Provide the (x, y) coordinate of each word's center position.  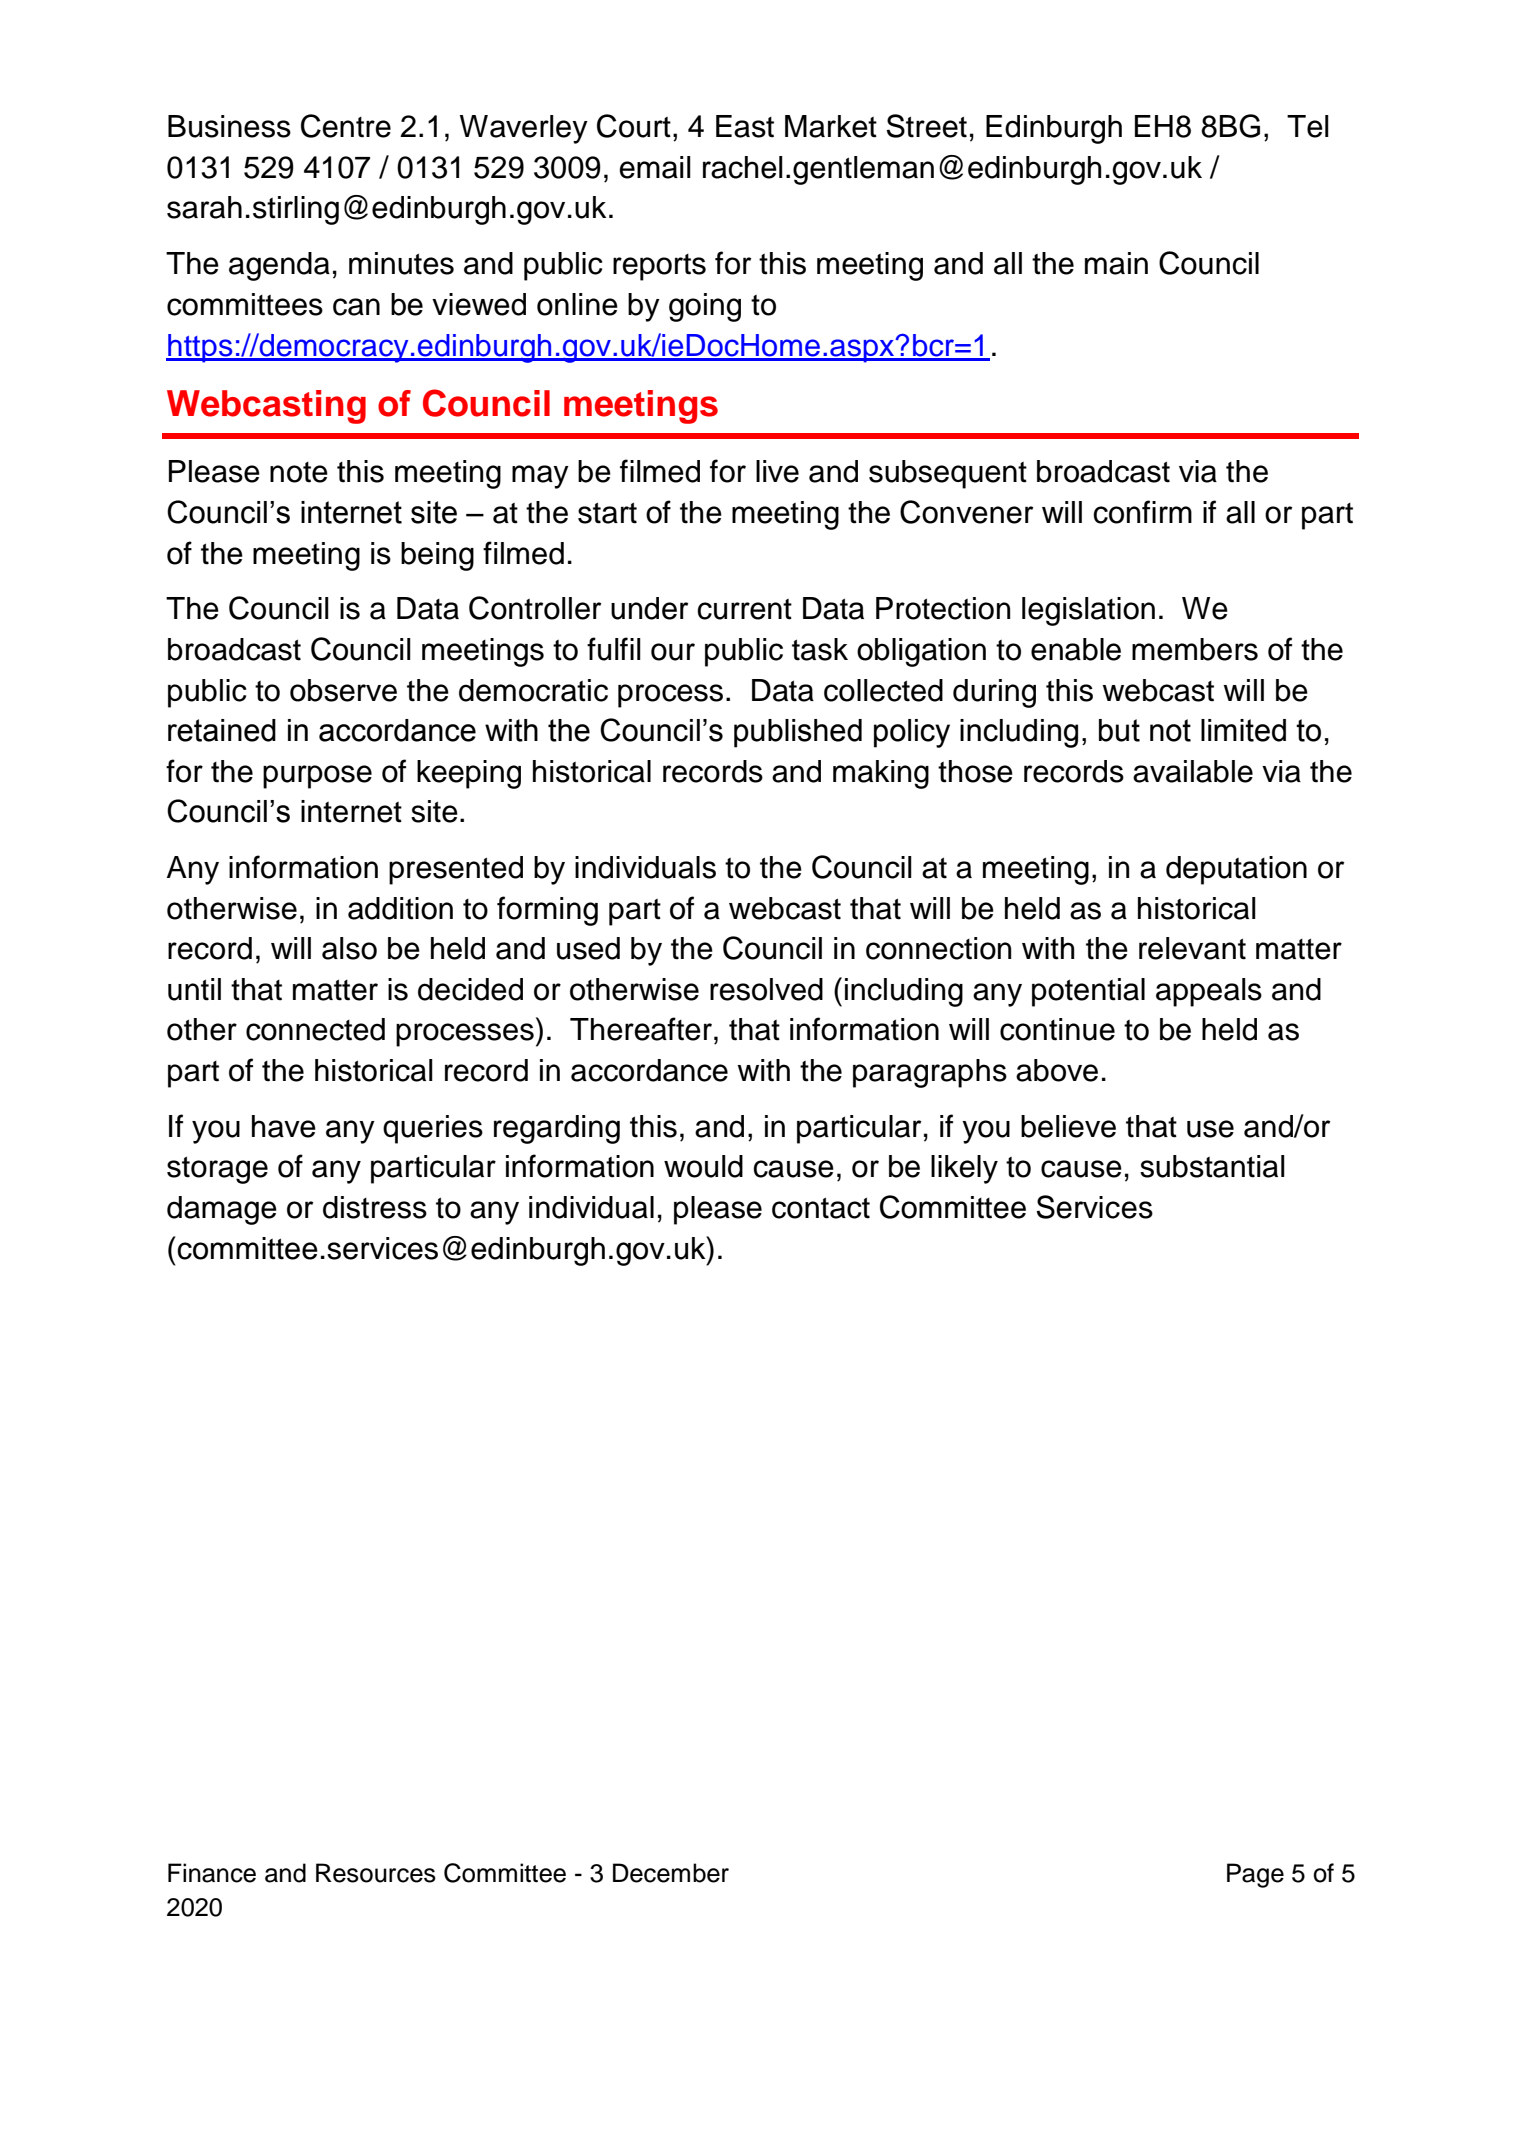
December (671, 1873)
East (745, 126)
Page (1255, 1875)
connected (315, 1029)
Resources (376, 1873)
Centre (346, 126)
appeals (1209, 992)
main (1116, 263)
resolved (766, 989)
